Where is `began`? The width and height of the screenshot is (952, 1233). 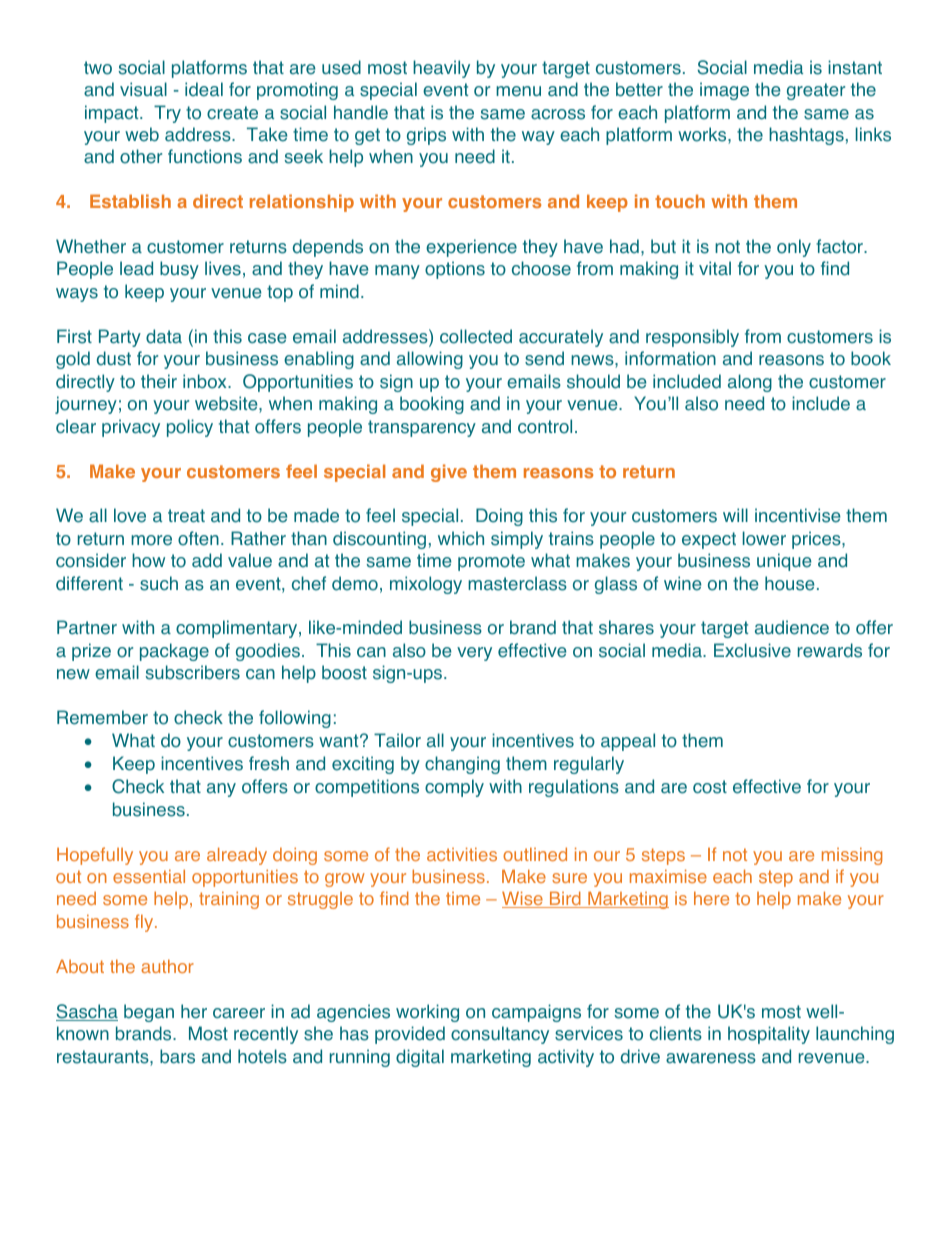 began is located at coordinates (149, 1013).
